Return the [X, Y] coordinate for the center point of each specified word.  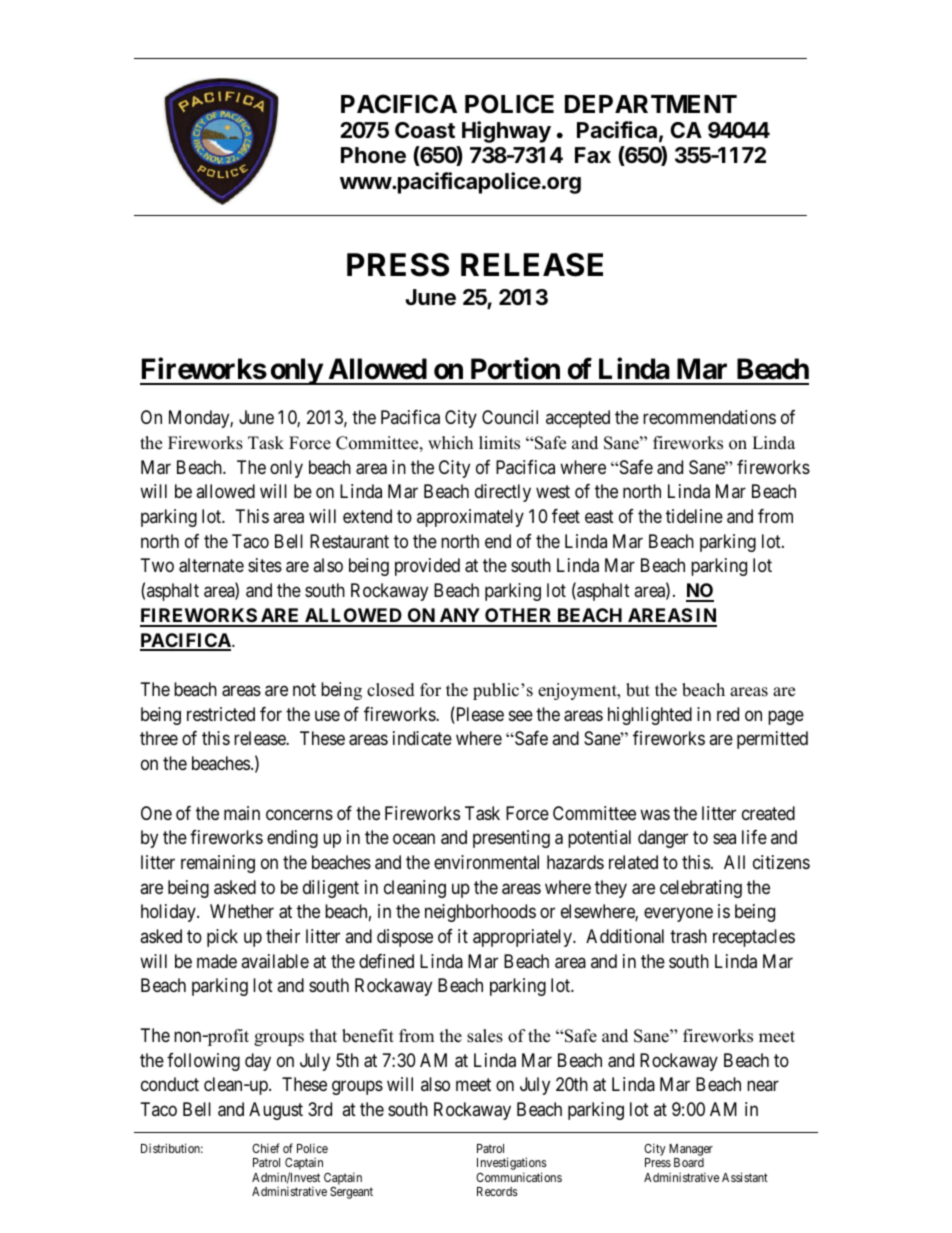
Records [497, 1191]
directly [503, 493]
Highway [506, 132]
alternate [211, 565]
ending [292, 839]
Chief [265, 1148]
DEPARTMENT [651, 104]
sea [724, 839]
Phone [373, 155]
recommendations [709, 417]
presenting [511, 839]
